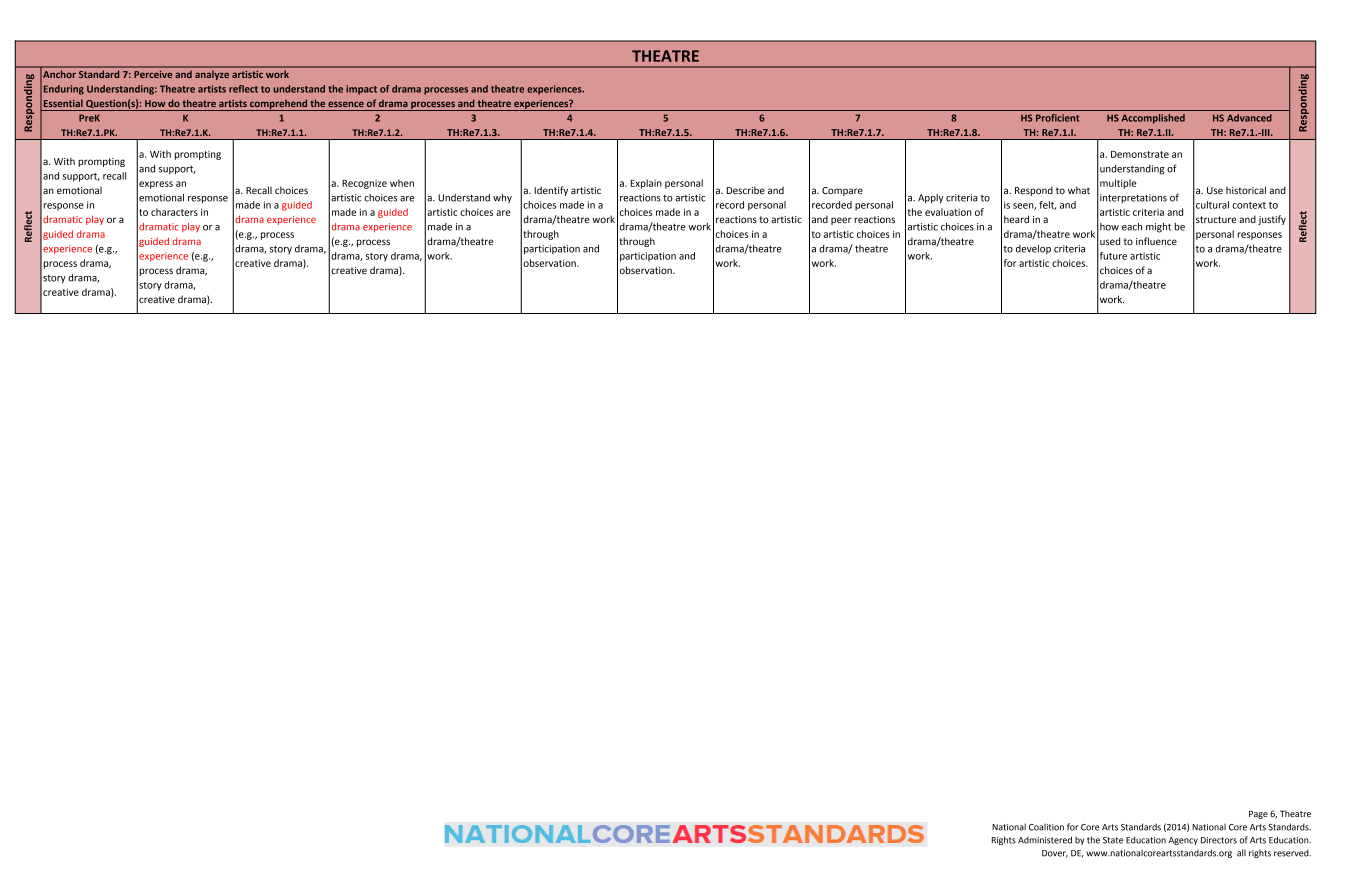 Image resolution: width=1372 pixels, height=887 pixels. What do you see at coordinates (174, 212) in the screenshot?
I see `characters` at bounding box center [174, 212].
